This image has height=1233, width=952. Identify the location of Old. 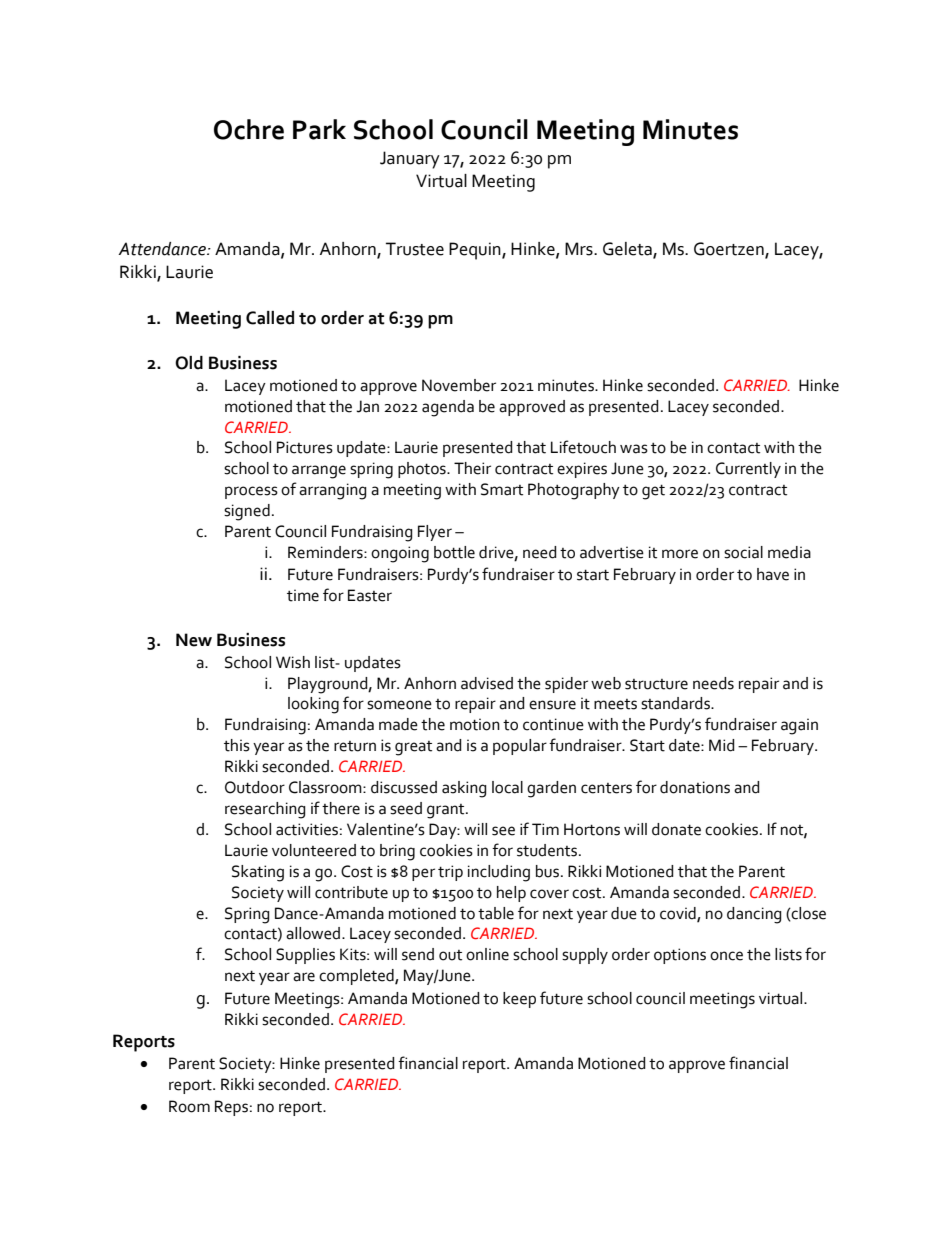
(189, 363).
